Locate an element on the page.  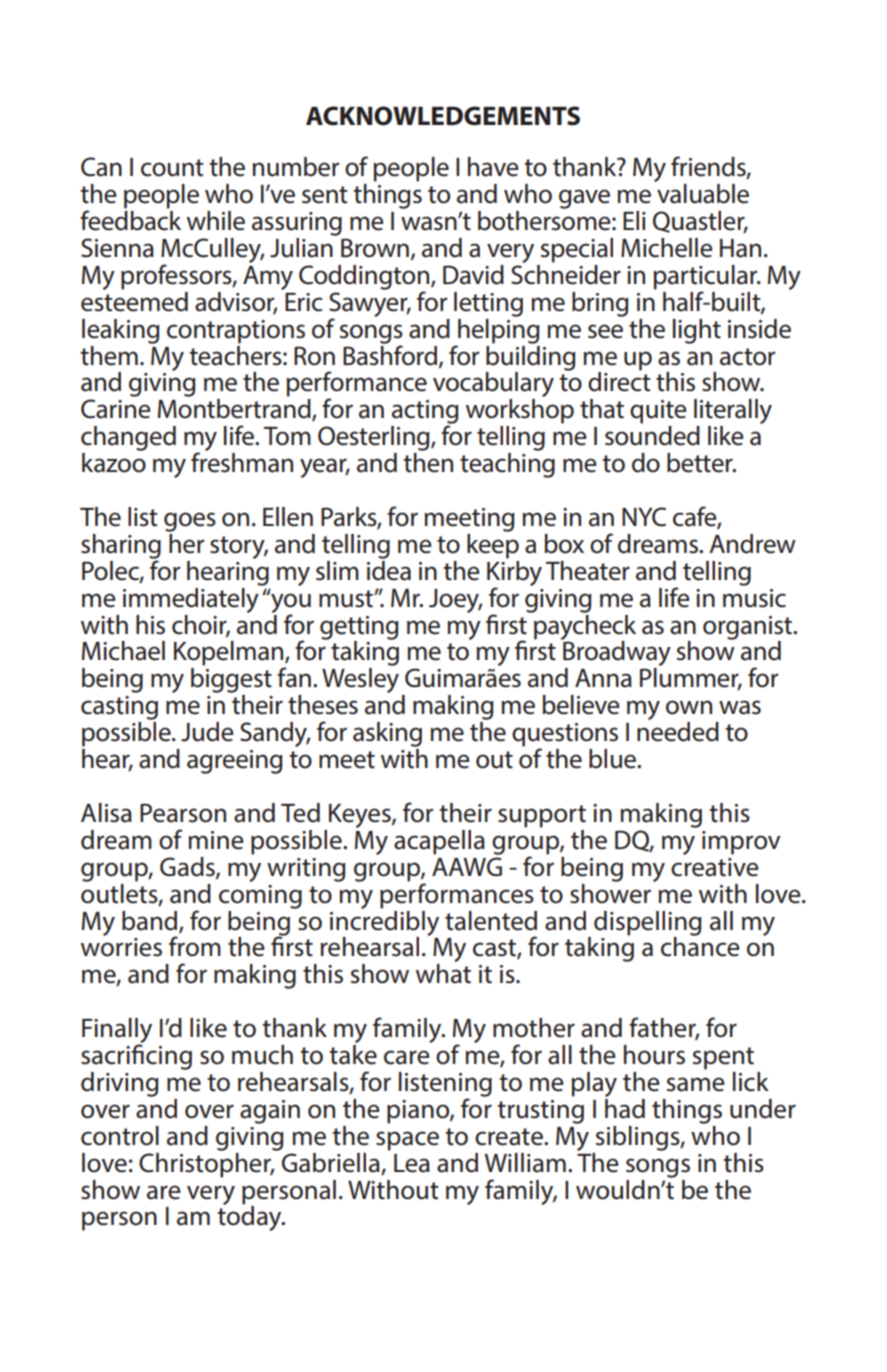
space is located at coordinates (407, 1141).
